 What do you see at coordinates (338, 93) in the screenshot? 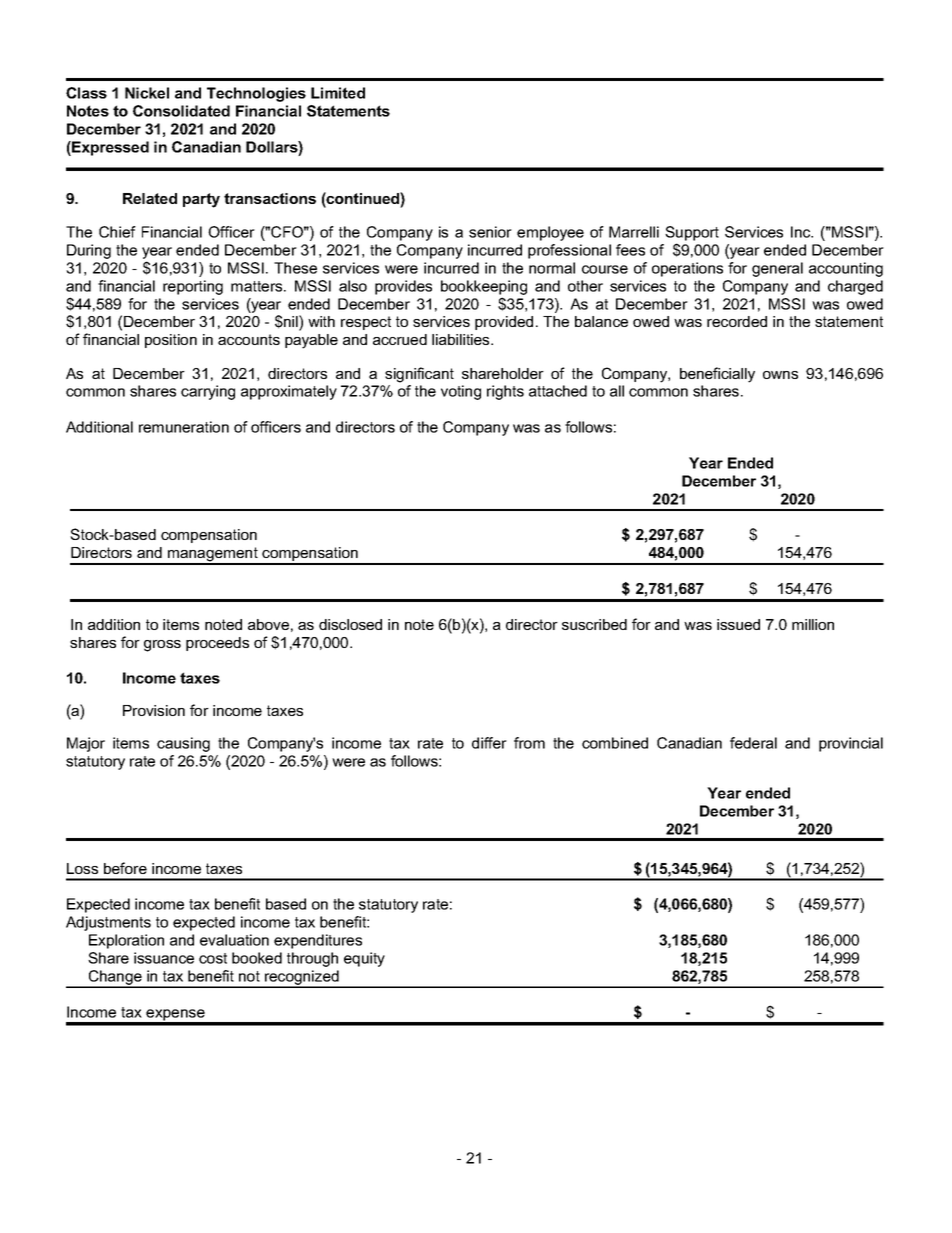
I see `Limited` at bounding box center [338, 93].
